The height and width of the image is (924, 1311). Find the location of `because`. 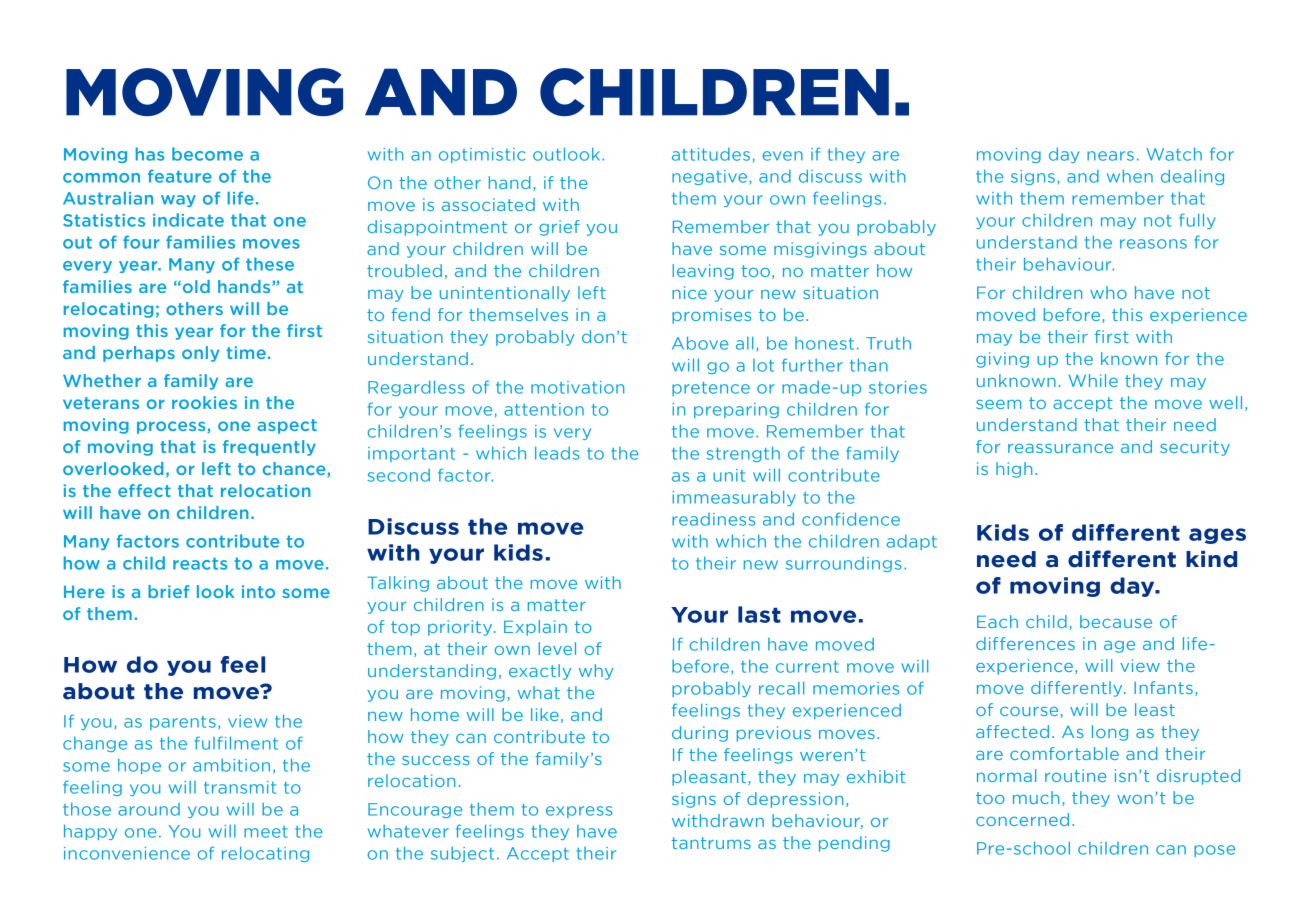

because is located at coordinates (1116, 621).
